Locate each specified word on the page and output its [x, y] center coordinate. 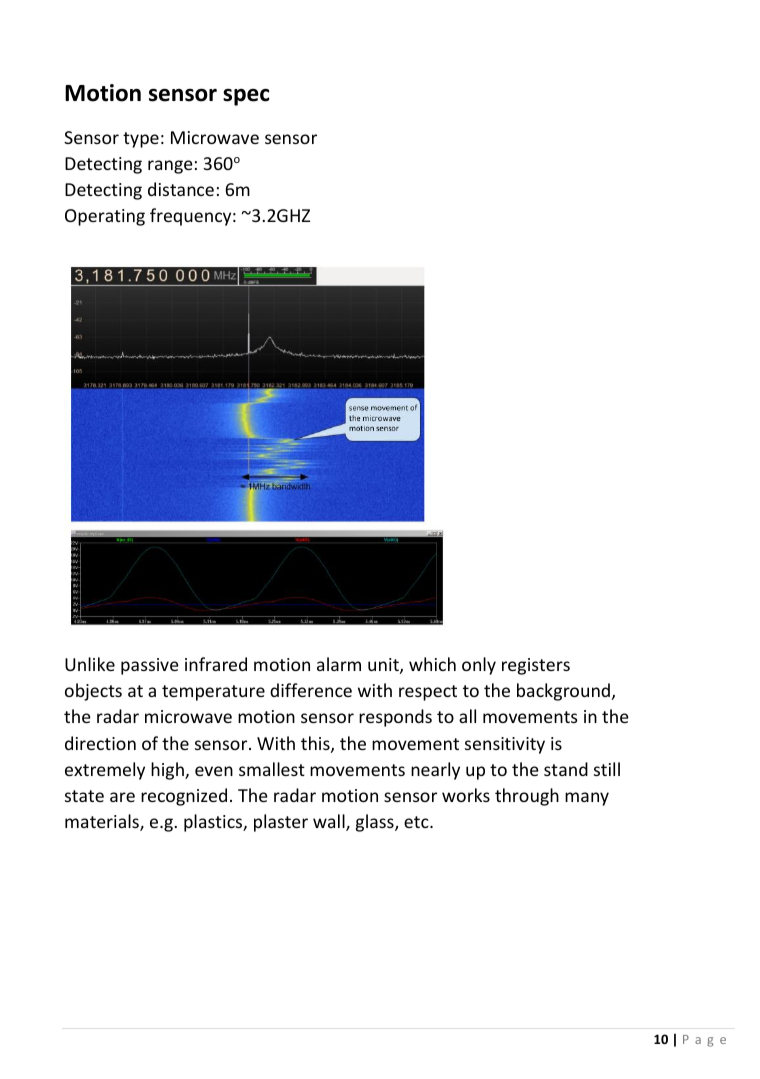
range [170, 167]
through [527, 797]
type [141, 140]
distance [181, 189]
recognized [184, 797]
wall [330, 822]
